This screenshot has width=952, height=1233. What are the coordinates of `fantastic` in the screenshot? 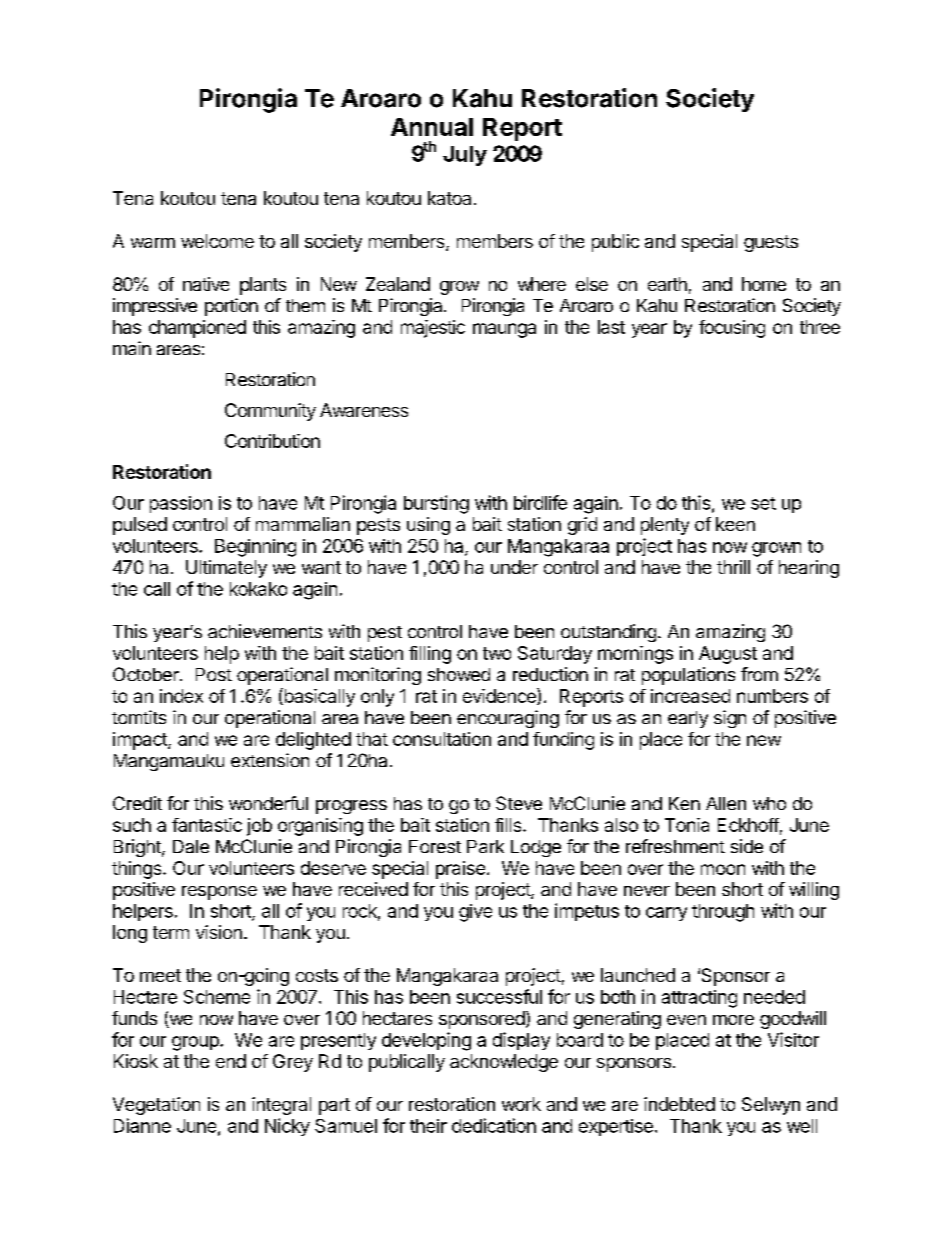 It's located at (207, 825).
